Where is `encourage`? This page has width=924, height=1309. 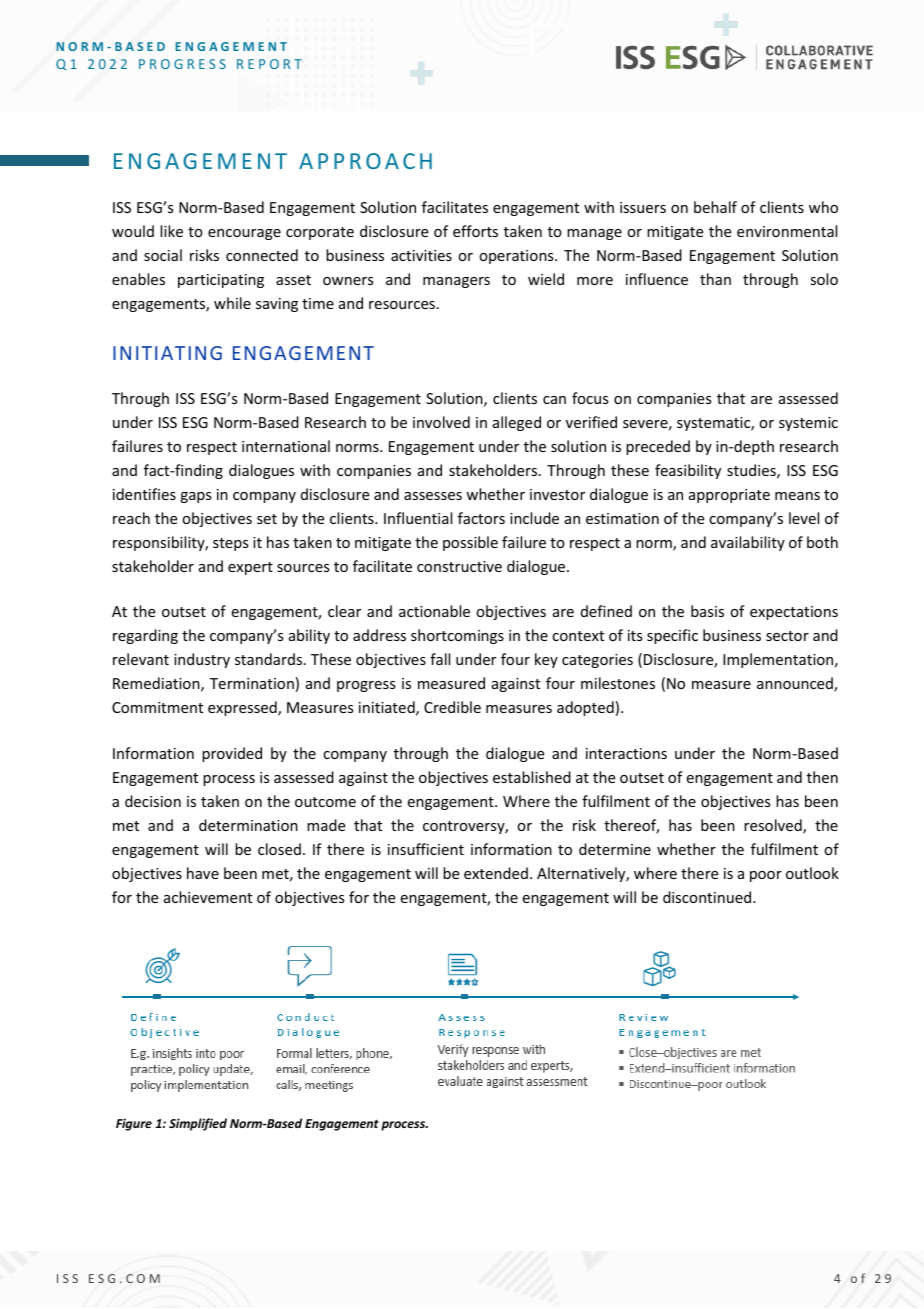 encourage is located at coordinates (244, 234).
